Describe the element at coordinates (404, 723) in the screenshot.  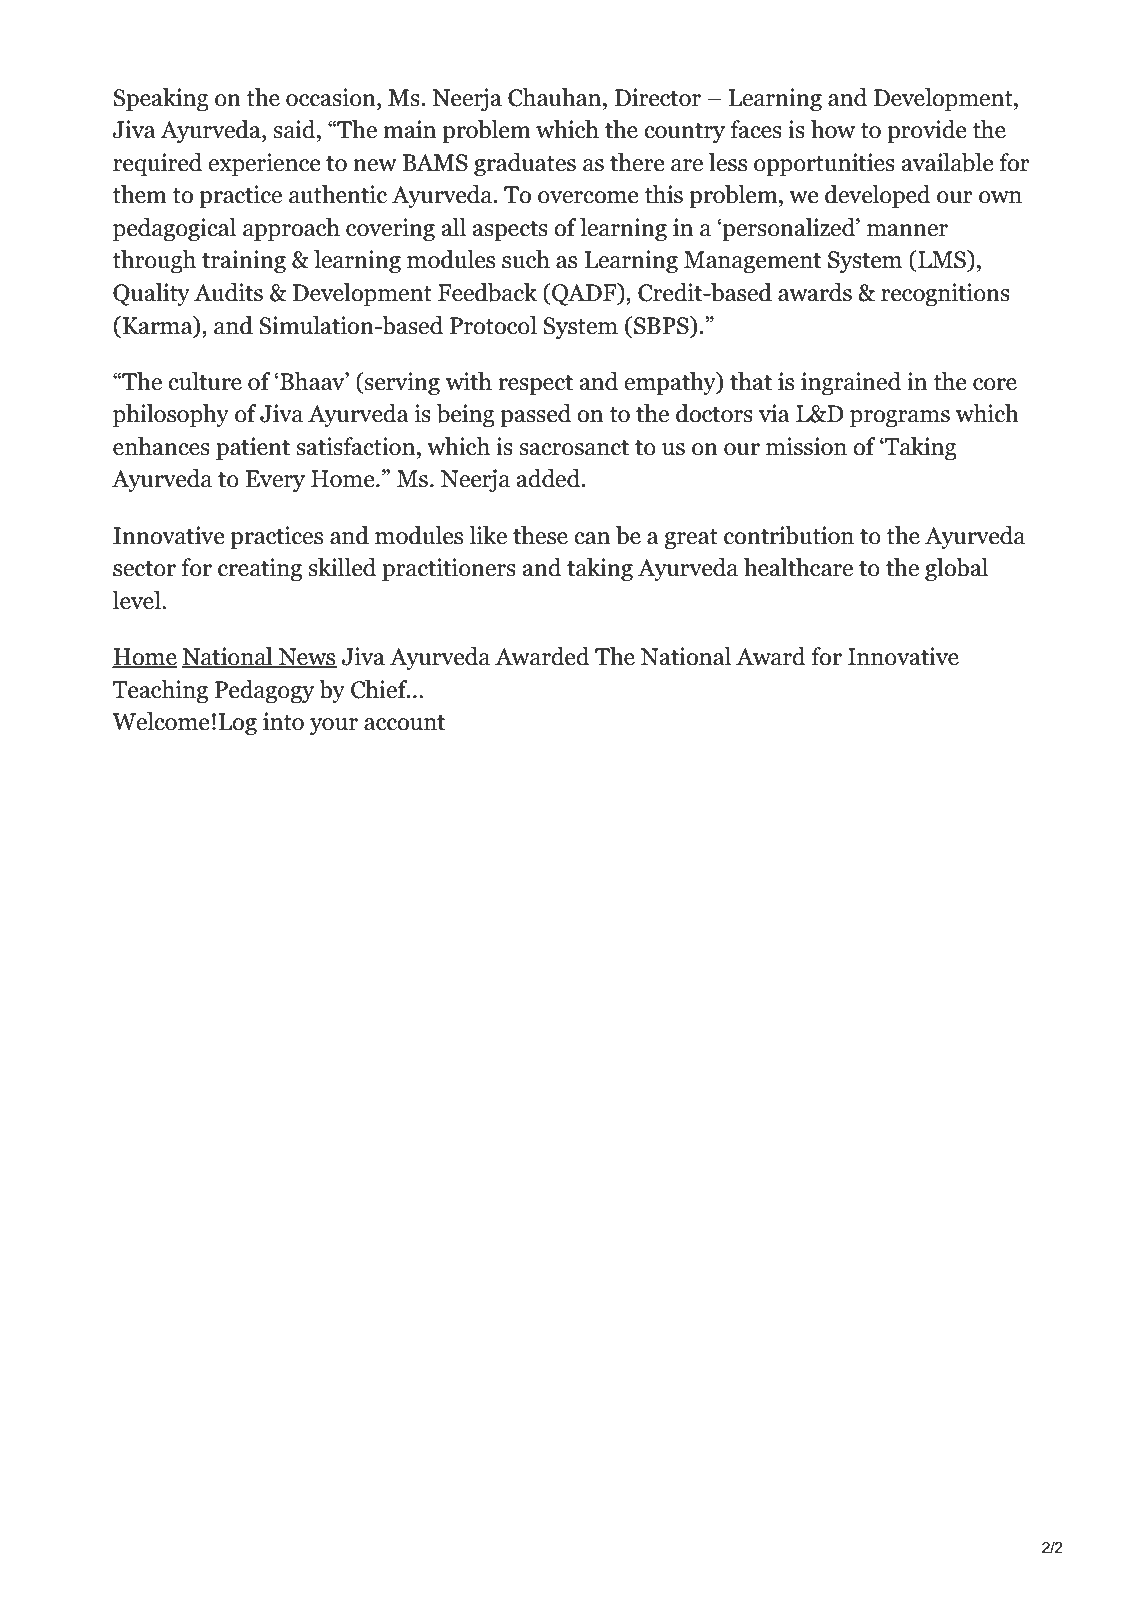
I see `account` at that location.
